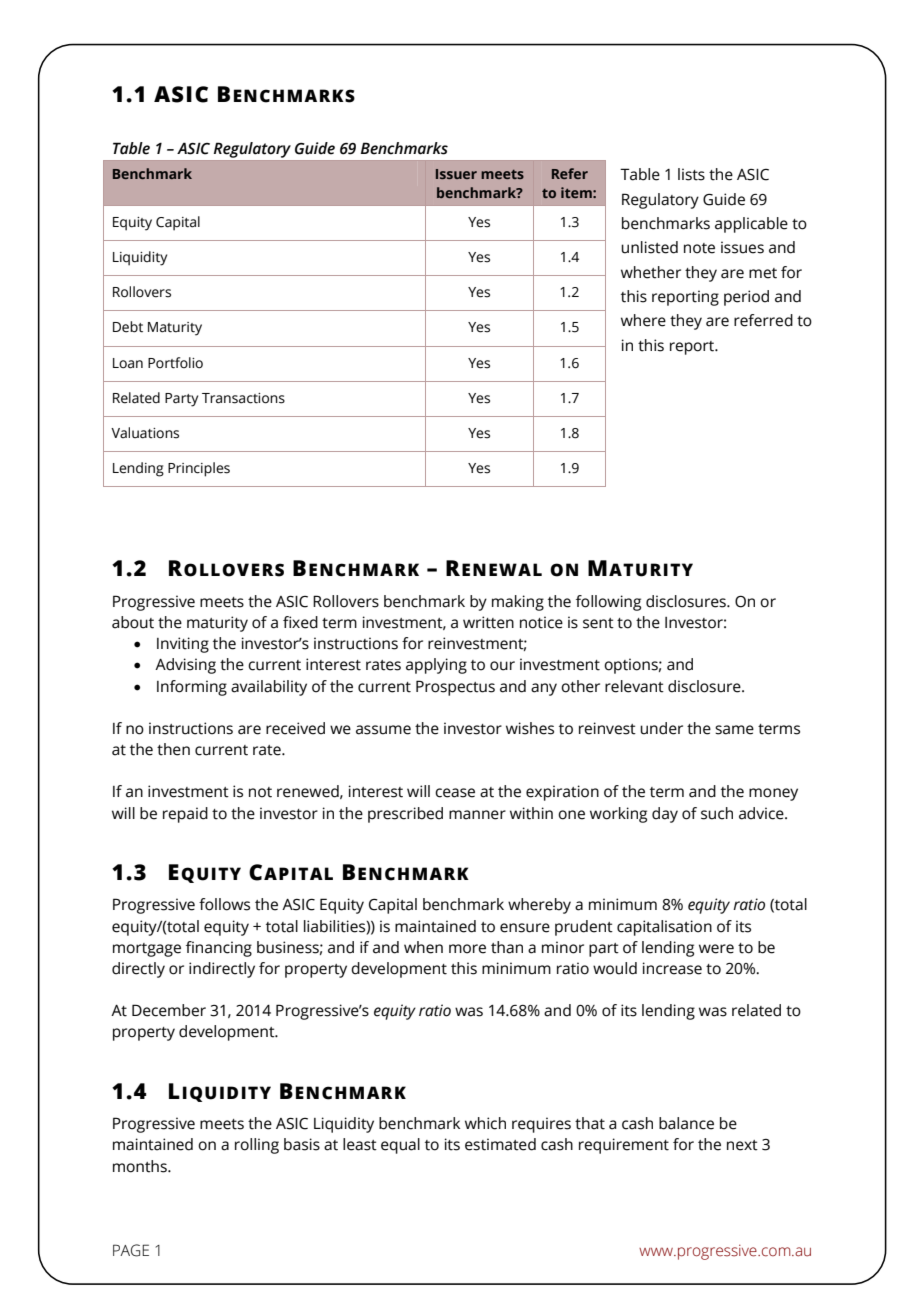 This screenshot has height=1308, width=924. What do you see at coordinates (128, 327) in the screenshot?
I see `Debt` at bounding box center [128, 327].
